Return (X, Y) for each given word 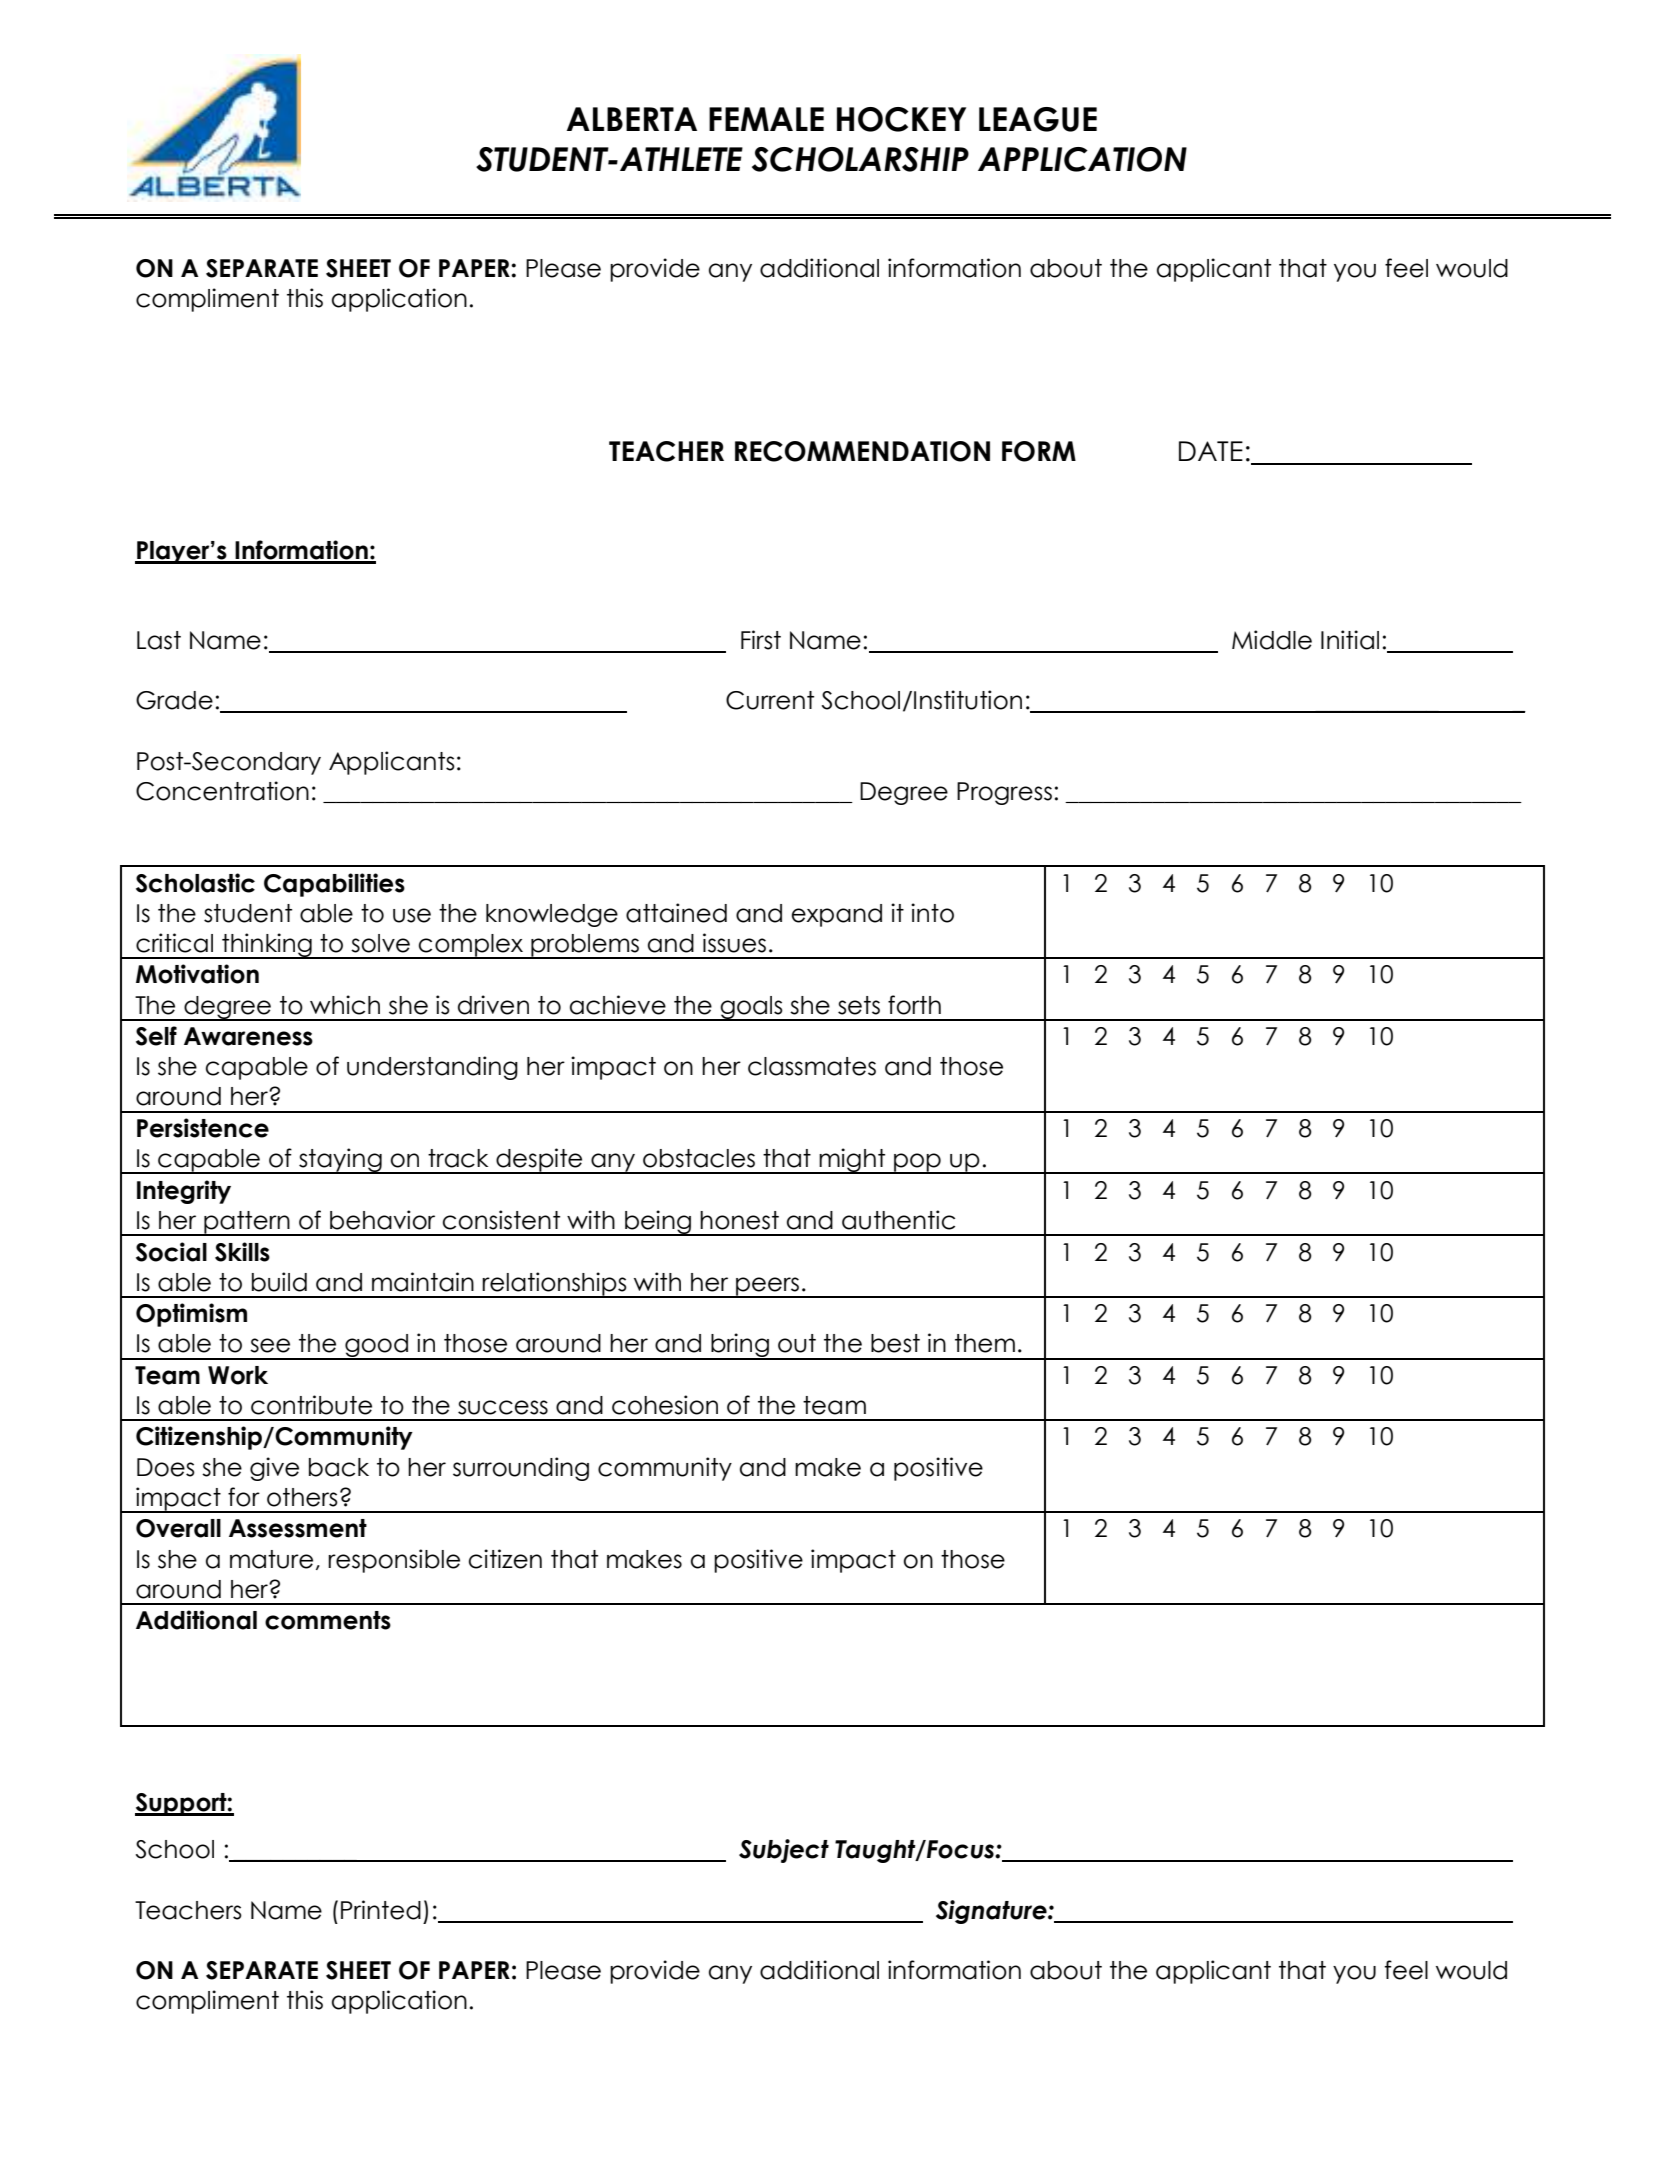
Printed (381, 1910)
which (345, 1005)
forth (914, 1005)
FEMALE (766, 119)
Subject (784, 1851)
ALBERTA (632, 119)
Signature (992, 1912)
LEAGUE (1038, 119)
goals (751, 1008)
